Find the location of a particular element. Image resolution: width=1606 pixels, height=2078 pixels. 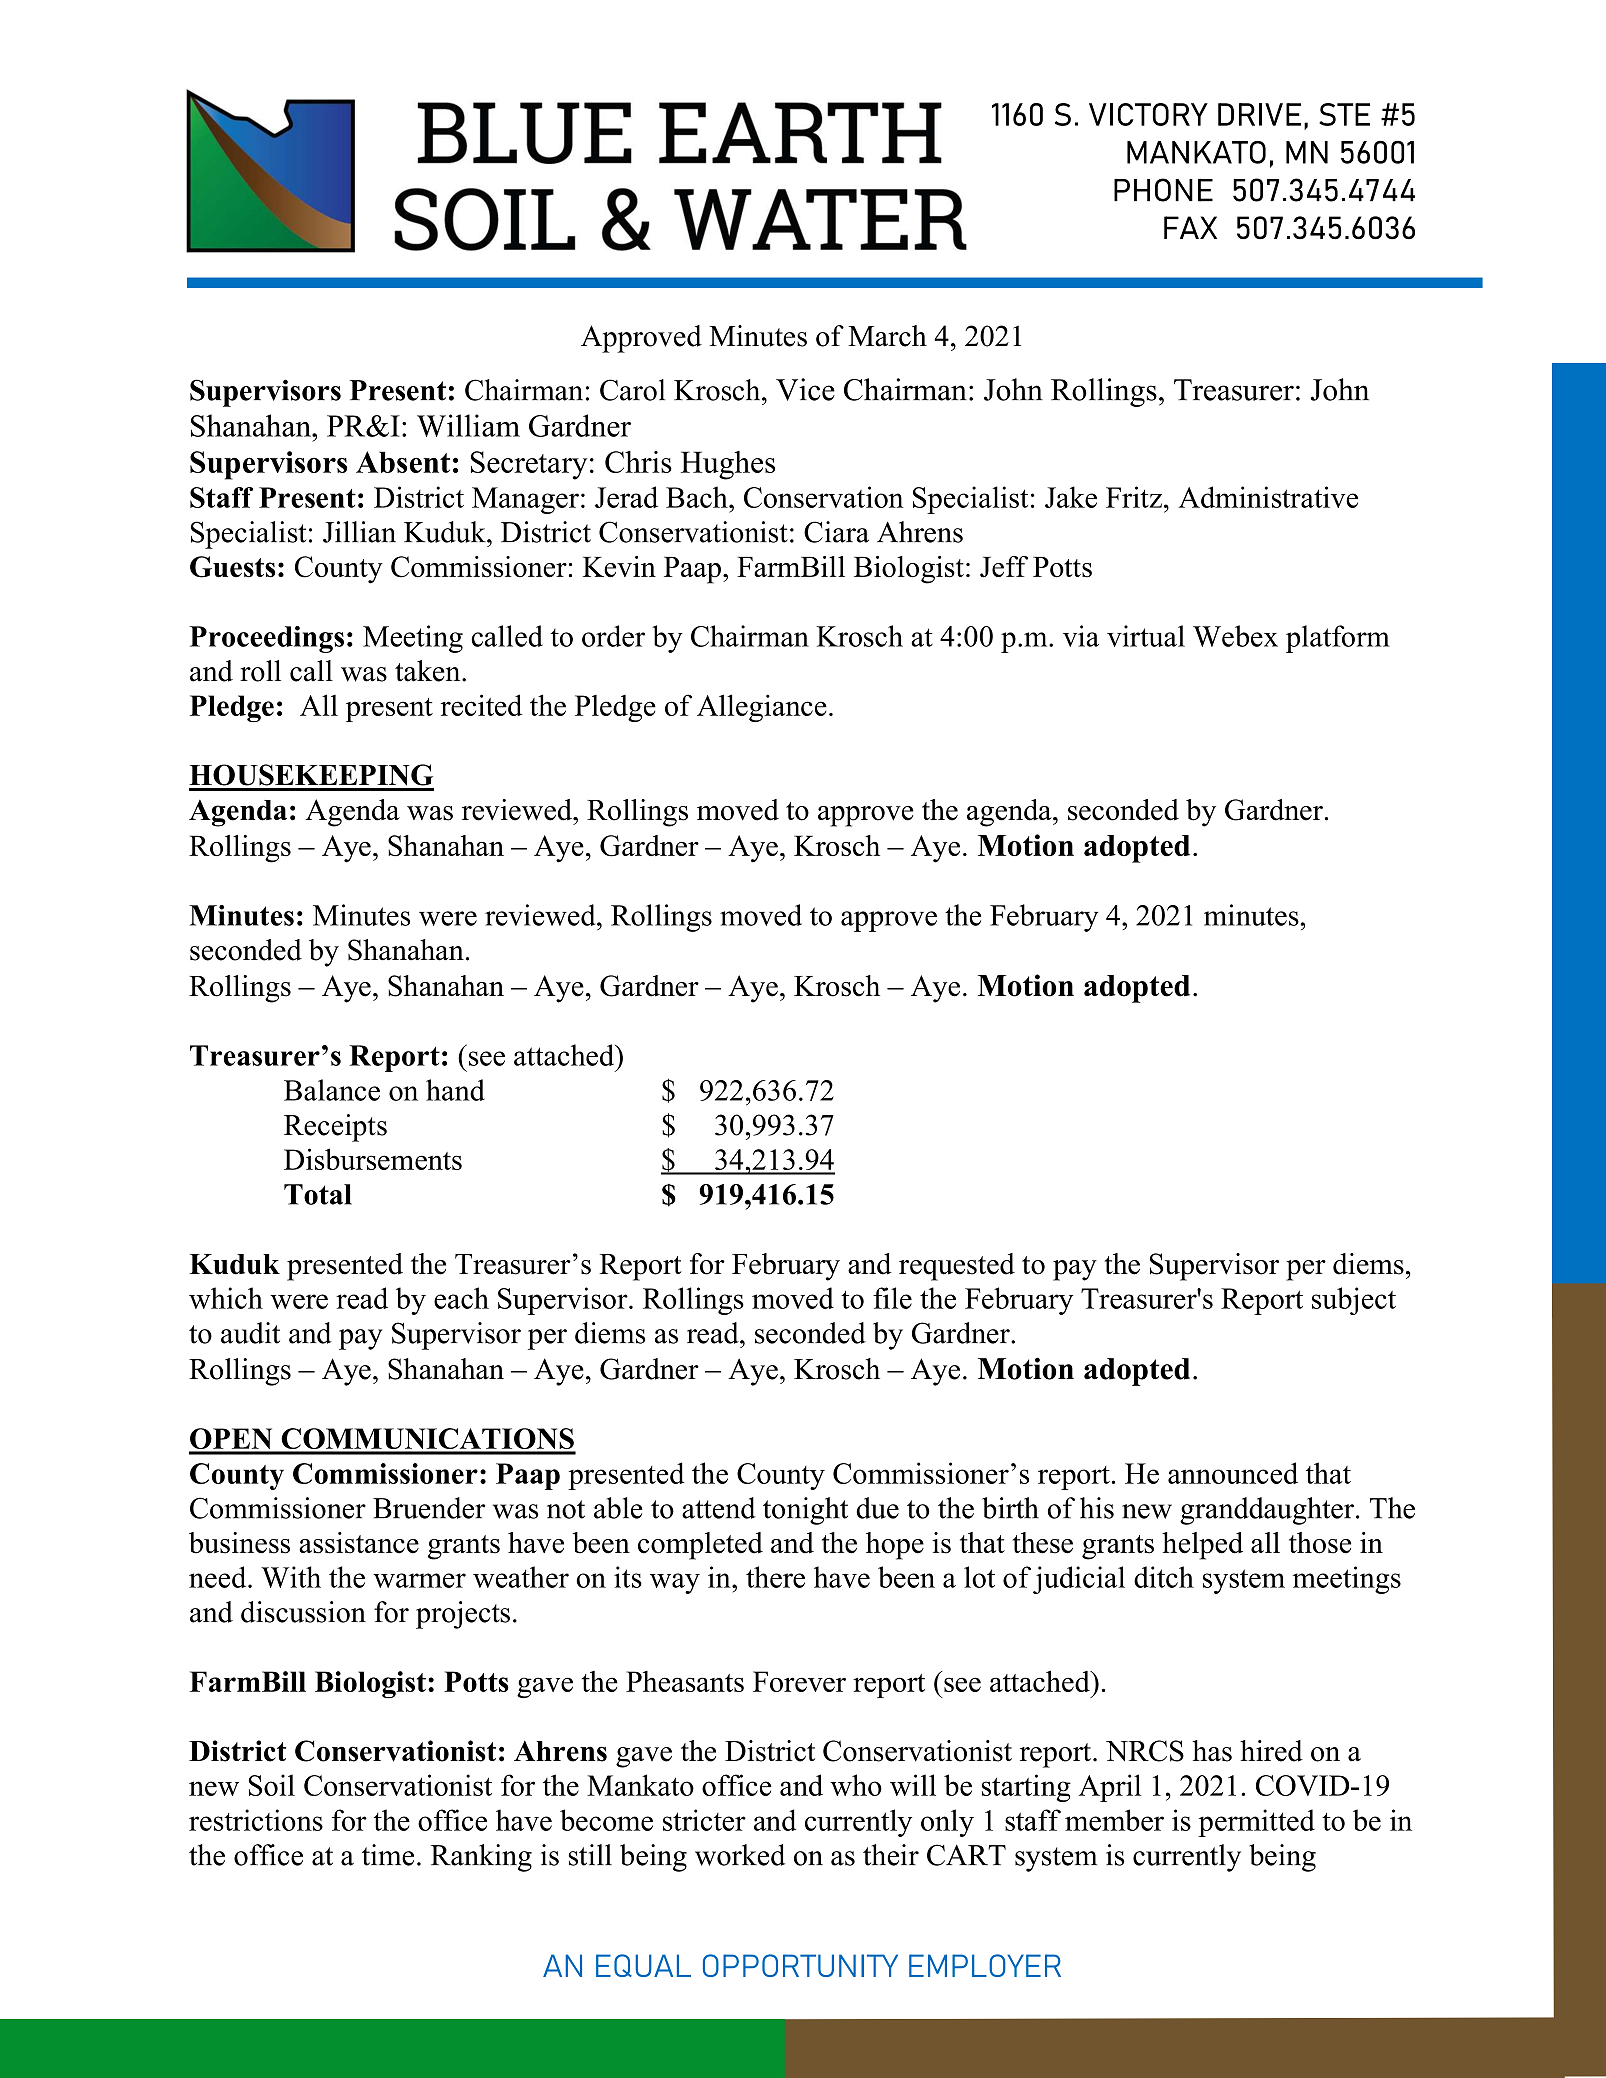

Jillian is located at coordinates (359, 532).
